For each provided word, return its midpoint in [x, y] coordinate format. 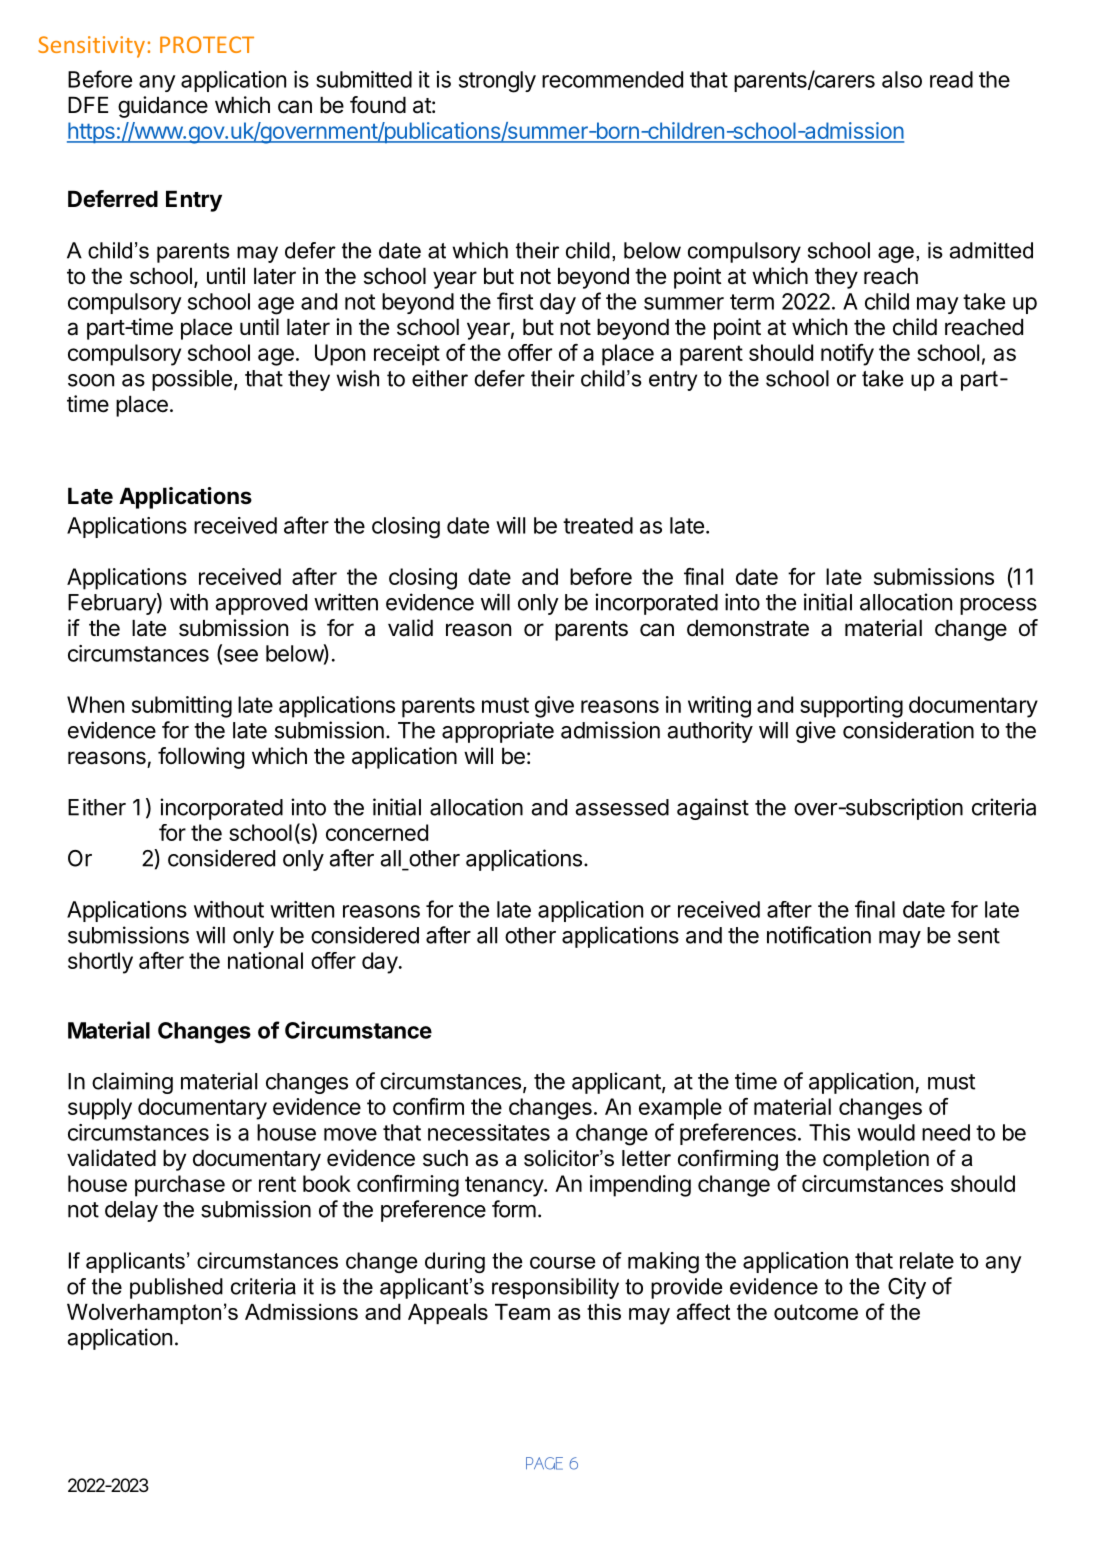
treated [598, 525]
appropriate [498, 732]
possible [192, 380]
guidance [163, 107]
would [886, 1132]
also [902, 79]
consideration [908, 730]
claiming [132, 1083]
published [176, 1288]
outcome [816, 1312]
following [201, 758]
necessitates [489, 1132]
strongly [497, 82]
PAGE [544, 1463]
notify [847, 355]
